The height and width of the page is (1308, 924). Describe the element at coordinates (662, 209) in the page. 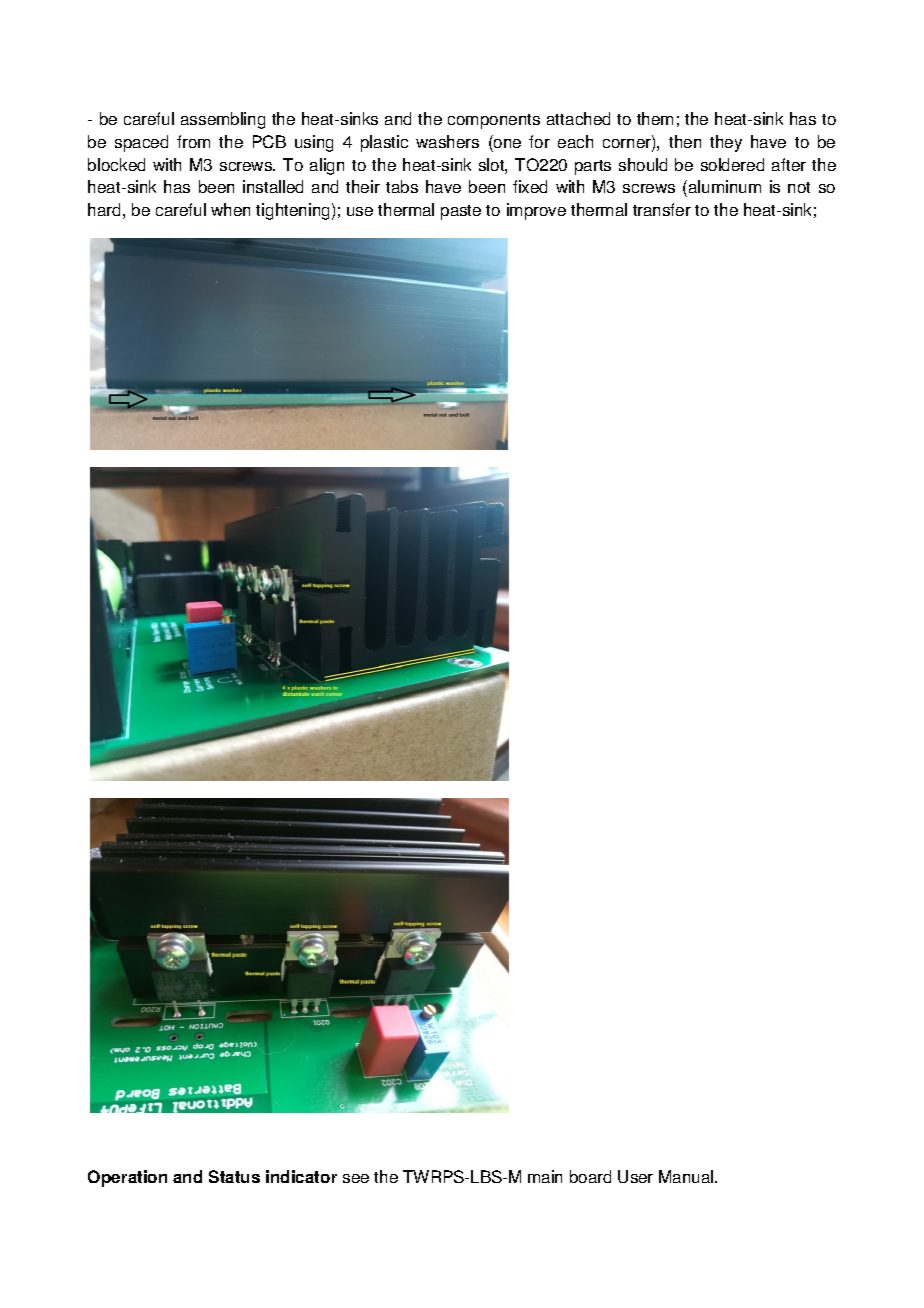

I see `transfer` at that location.
